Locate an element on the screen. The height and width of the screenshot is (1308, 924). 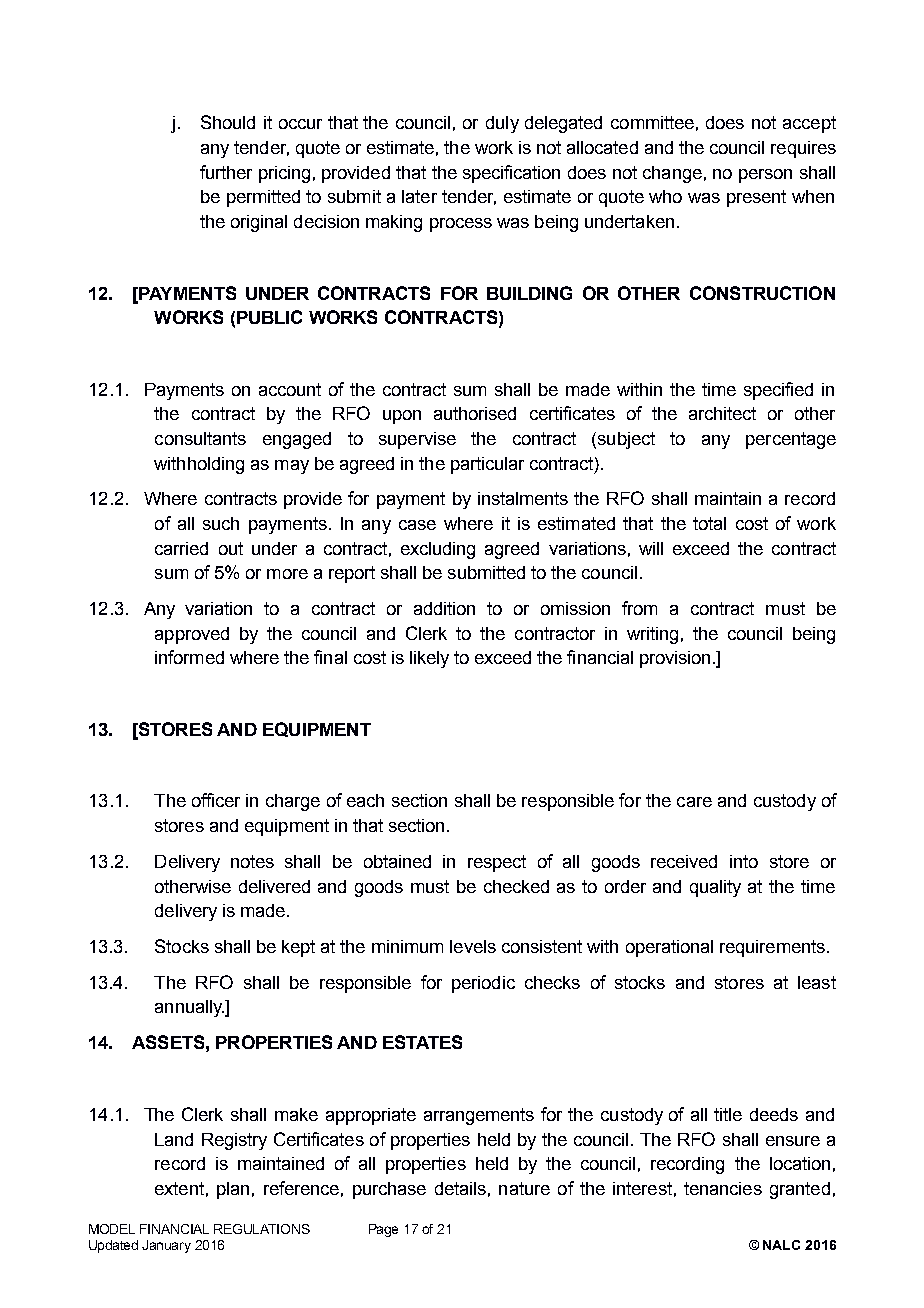
person is located at coordinates (765, 176).
